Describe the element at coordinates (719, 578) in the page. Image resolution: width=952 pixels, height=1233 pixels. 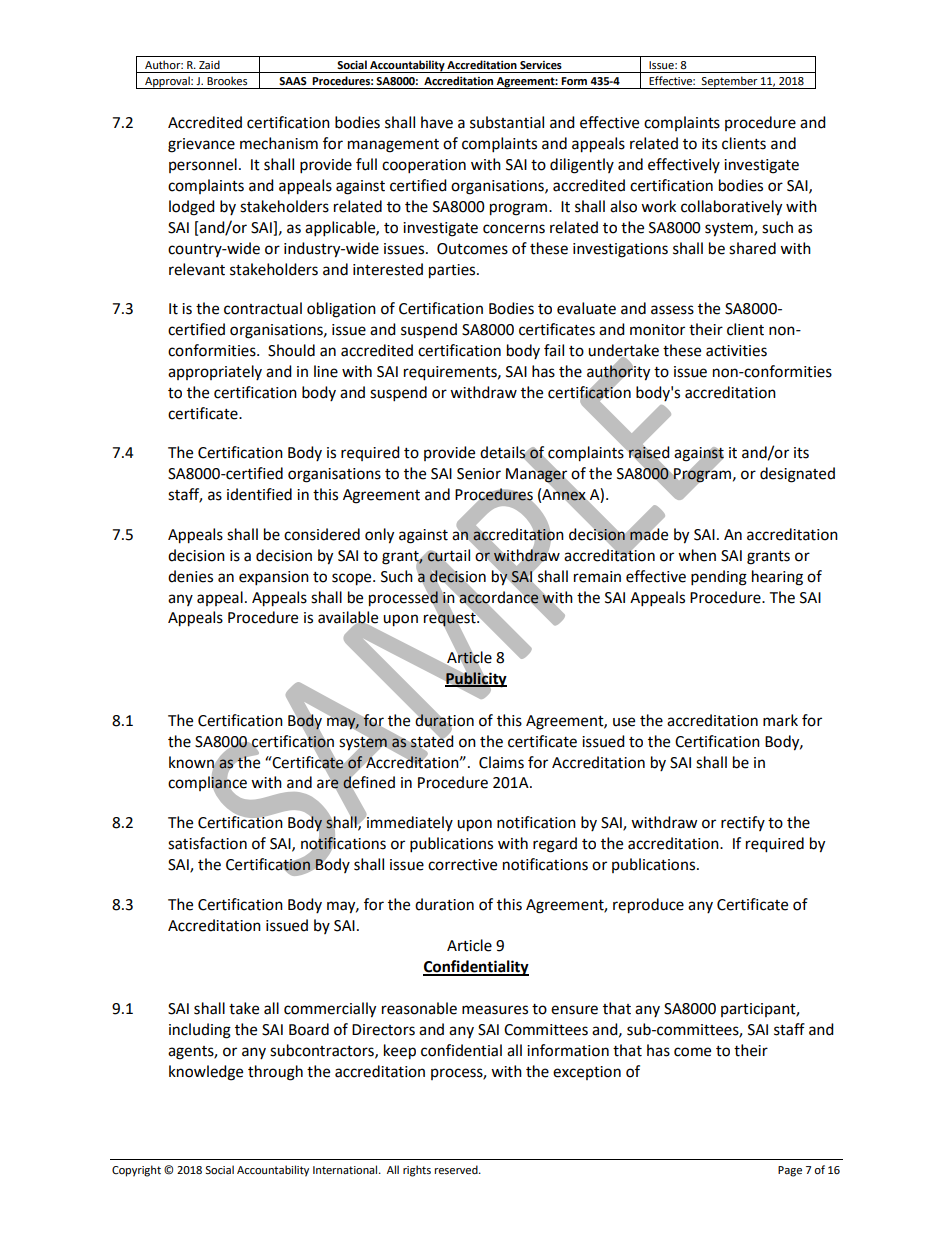
I see `pending` at that location.
